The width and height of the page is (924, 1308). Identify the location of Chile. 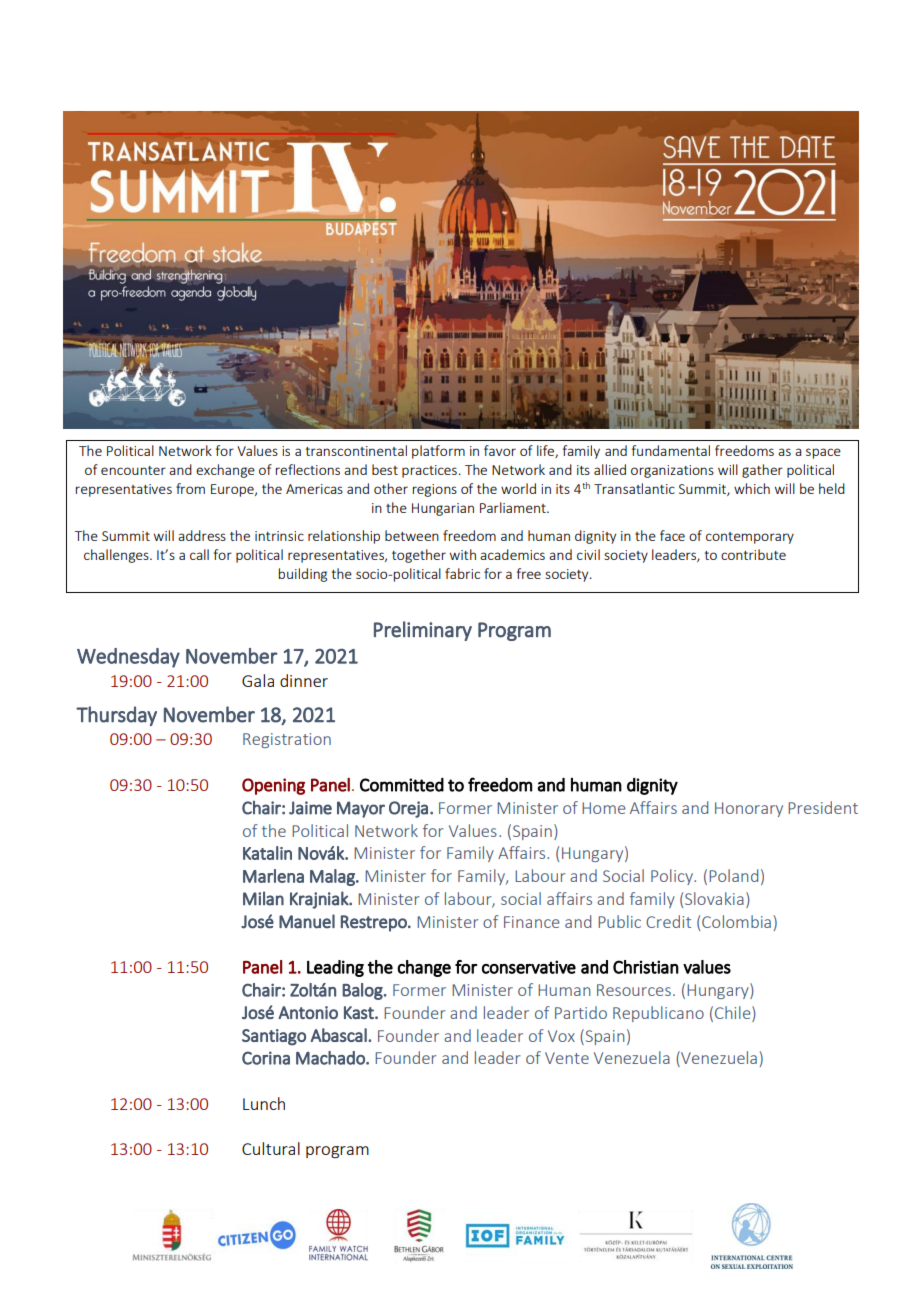
(734, 1012).
